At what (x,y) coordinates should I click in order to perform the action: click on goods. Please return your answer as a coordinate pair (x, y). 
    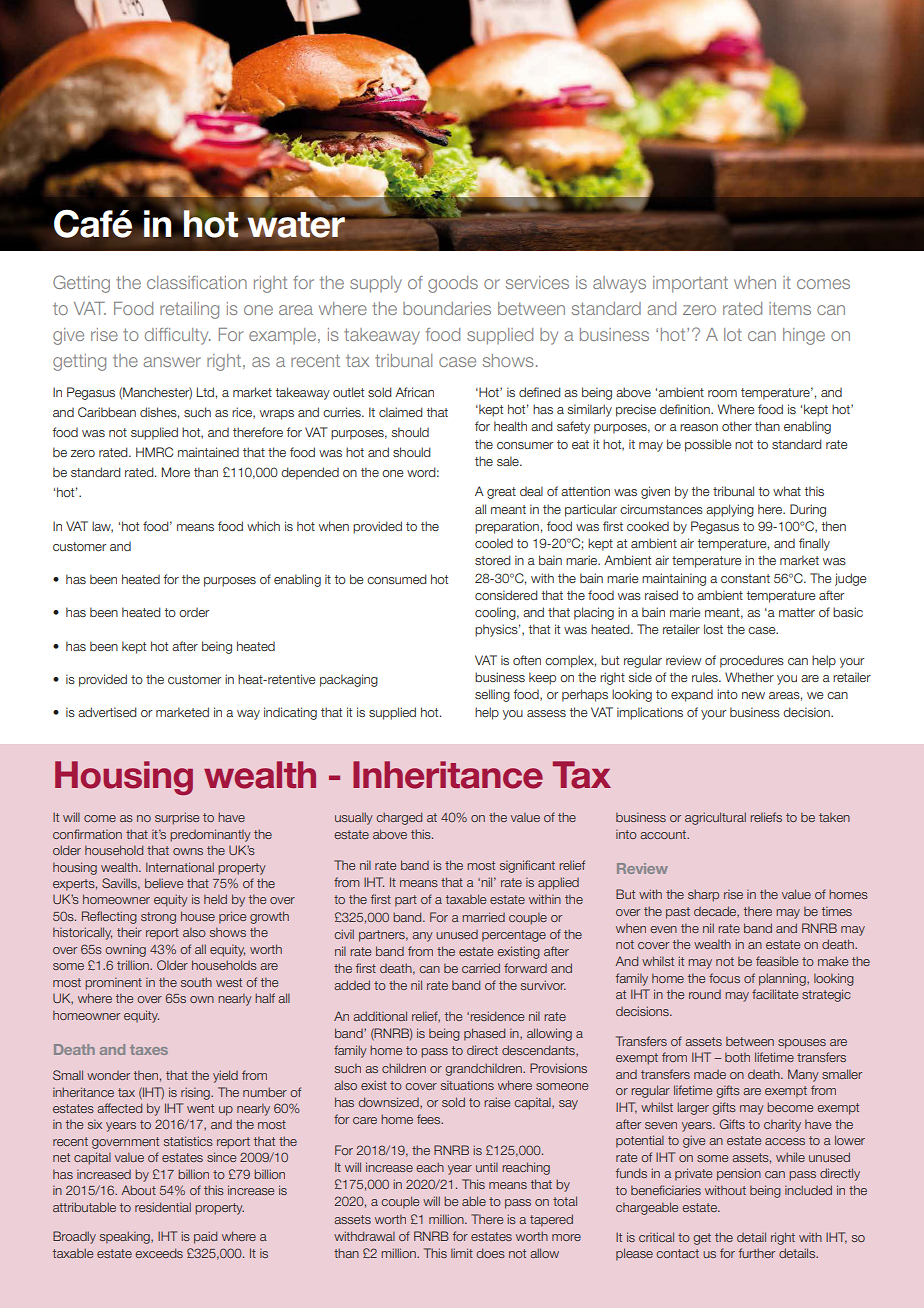
    Looking at the image, I should click on (453, 284).
